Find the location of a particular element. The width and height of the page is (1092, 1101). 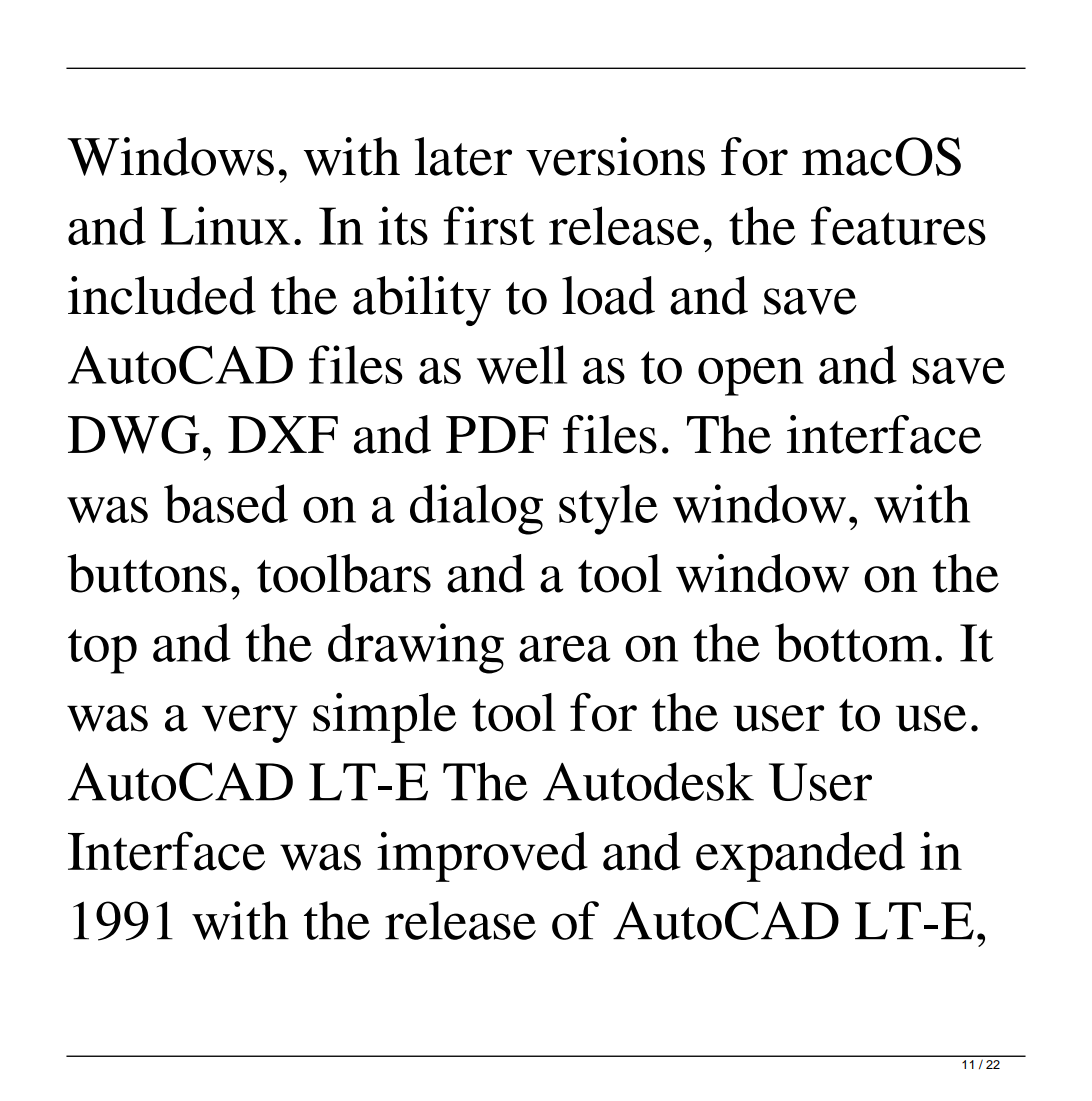

DWG is located at coordinates (134, 434).
